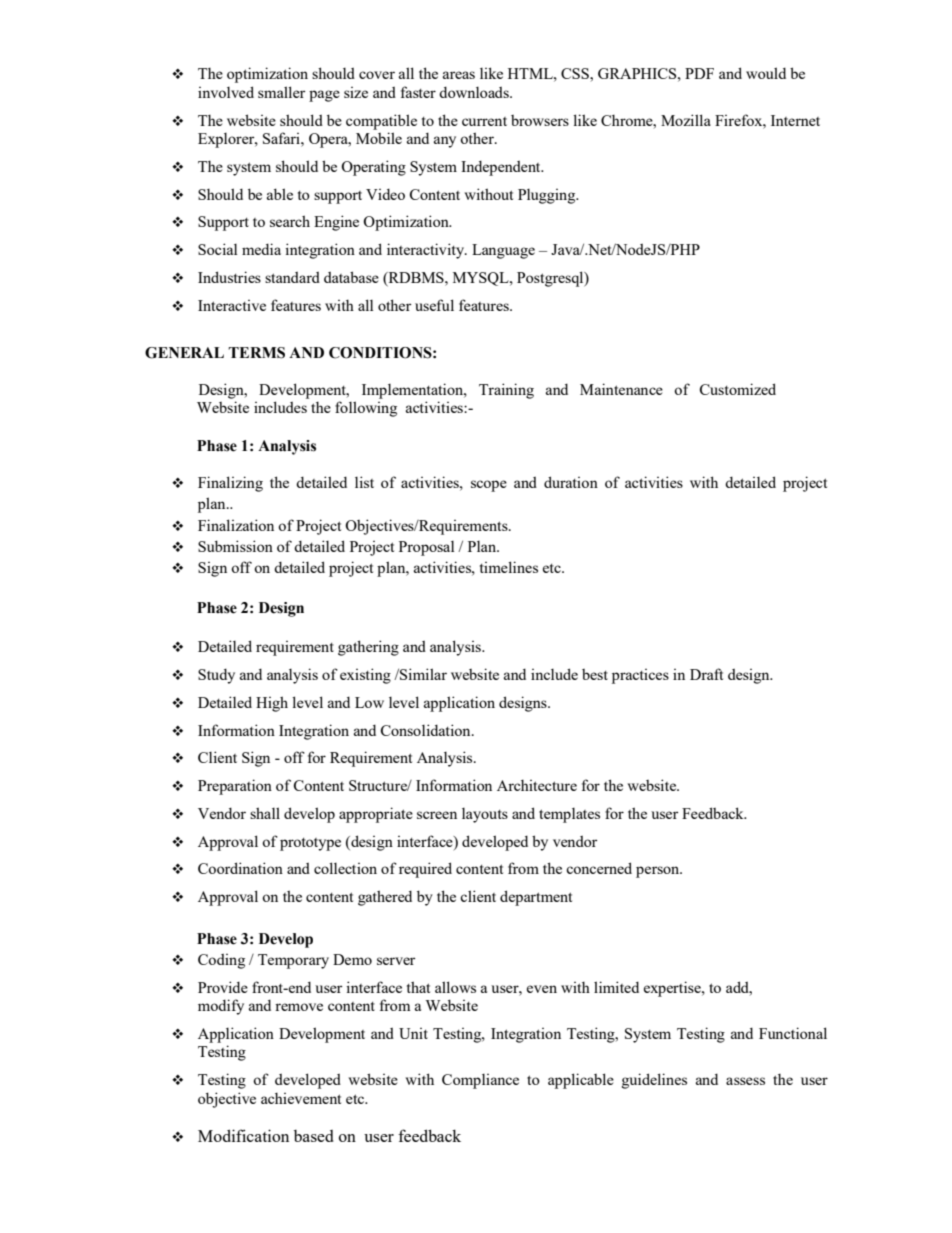 The height and width of the document is (1233, 952). I want to click on smaller, so click(282, 92).
